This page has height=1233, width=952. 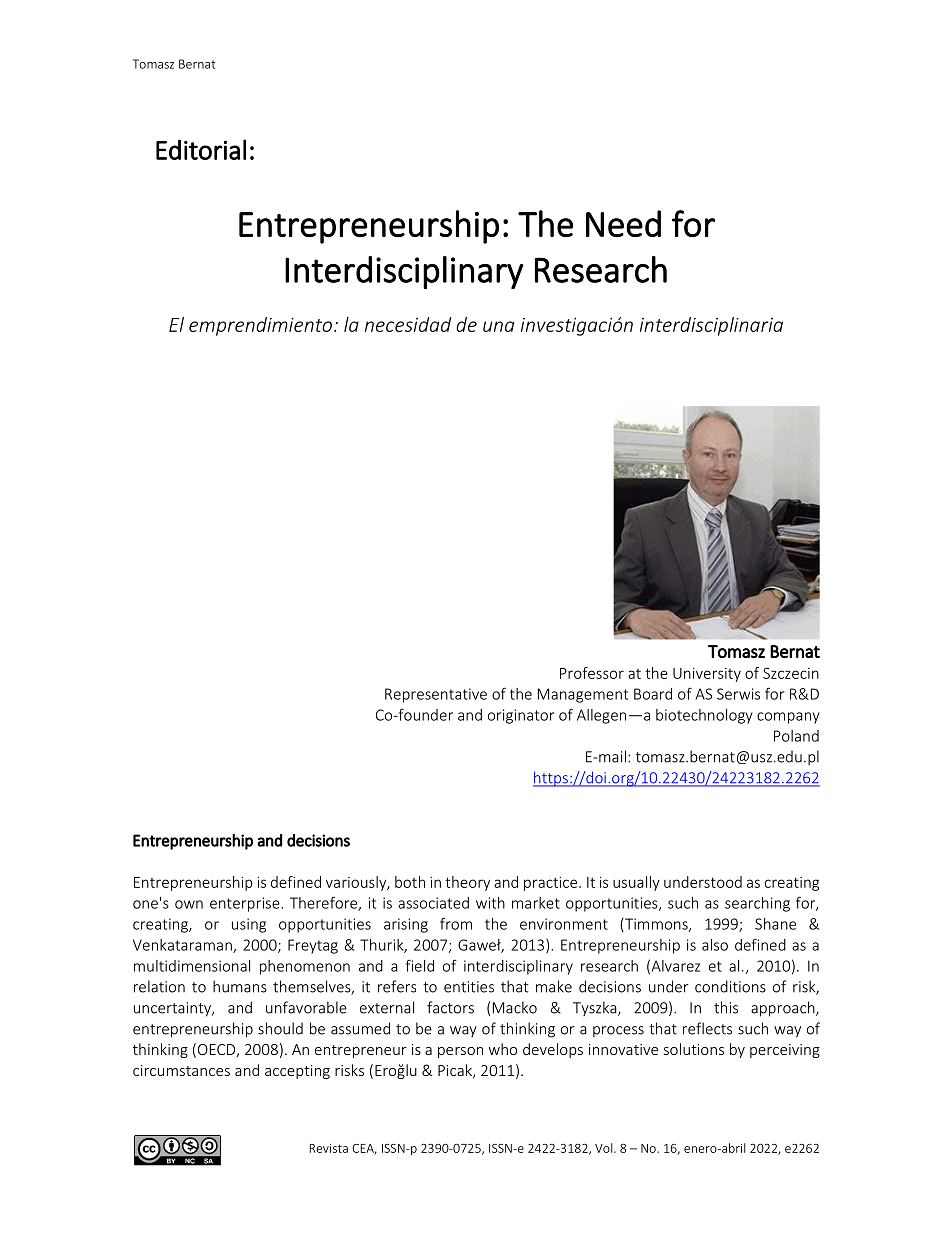 What do you see at coordinates (460, 1052) in the page?
I see `person` at bounding box center [460, 1052].
